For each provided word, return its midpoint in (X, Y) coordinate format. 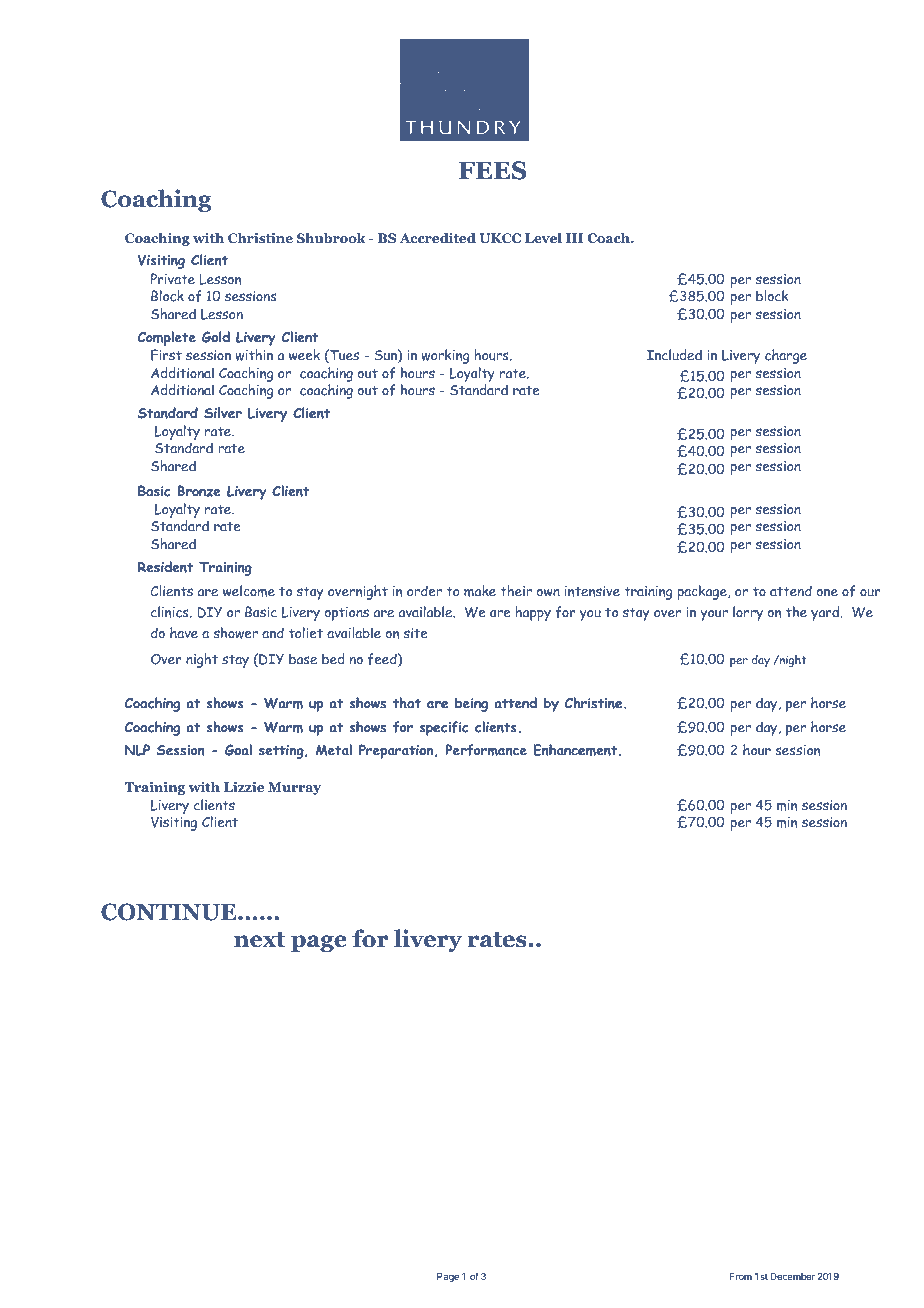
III (574, 238)
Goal (238, 750)
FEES (492, 170)
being (471, 704)
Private (173, 279)
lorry (748, 613)
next (259, 940)
